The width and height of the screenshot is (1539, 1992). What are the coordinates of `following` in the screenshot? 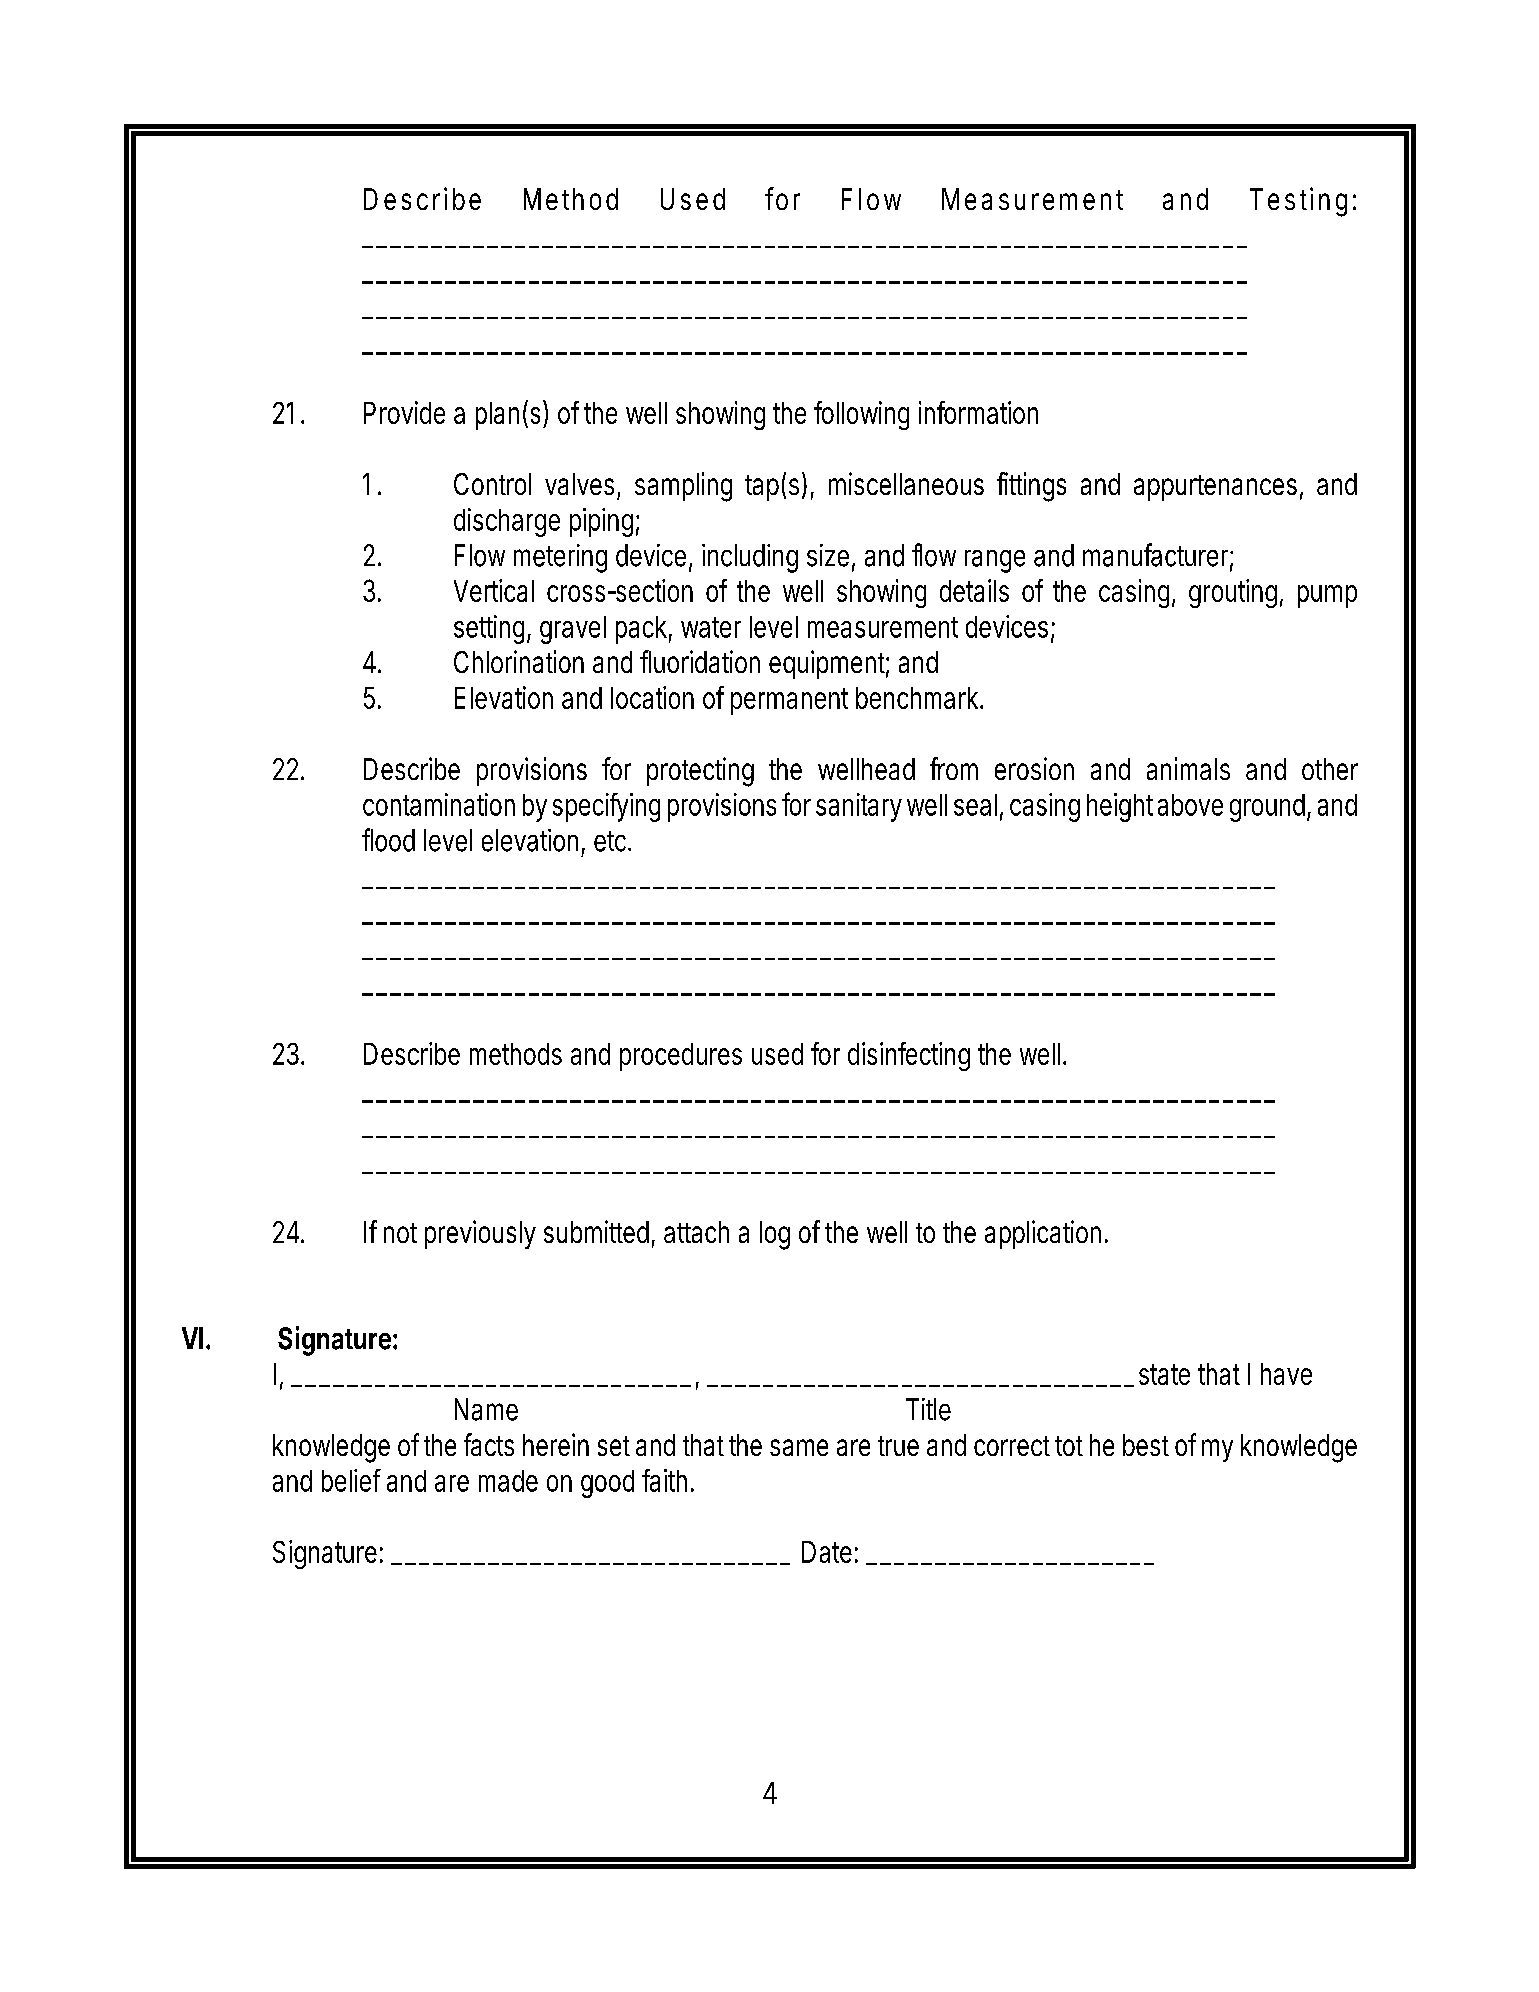 It's located at (861, 415).
